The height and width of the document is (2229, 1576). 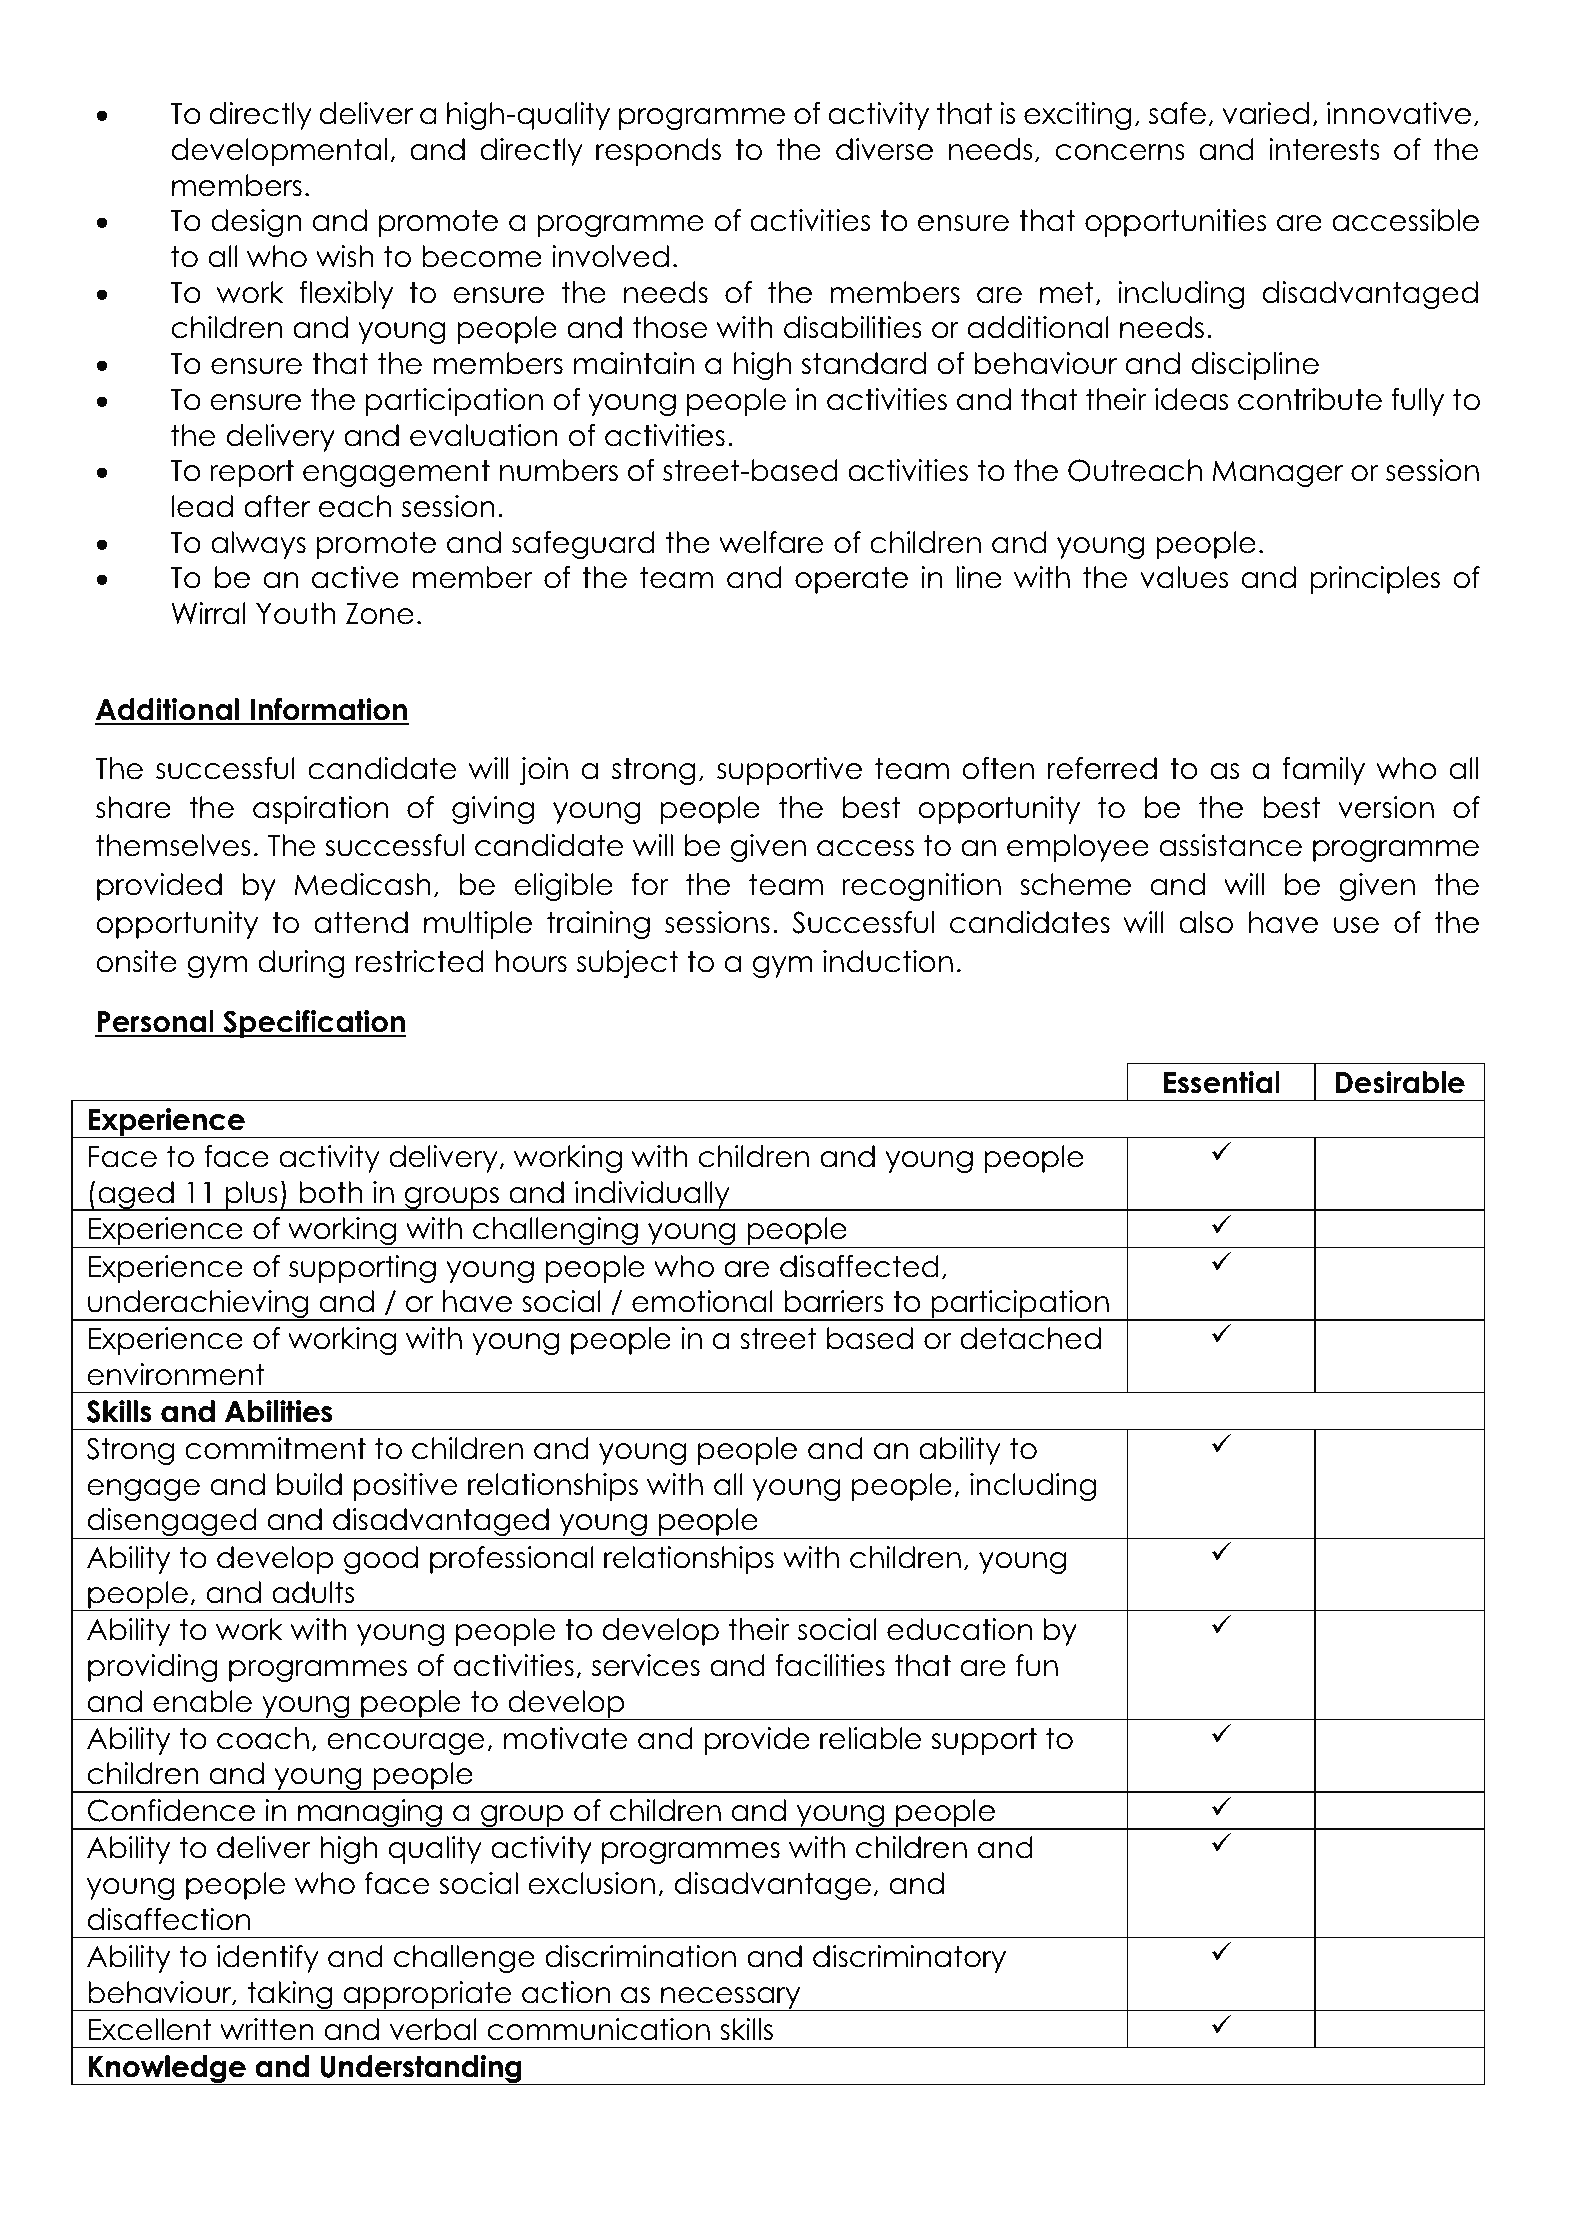 What do you see at coordinates (1324, 149) in the document?
I see `interests` at bounding box center [1324, 149].
